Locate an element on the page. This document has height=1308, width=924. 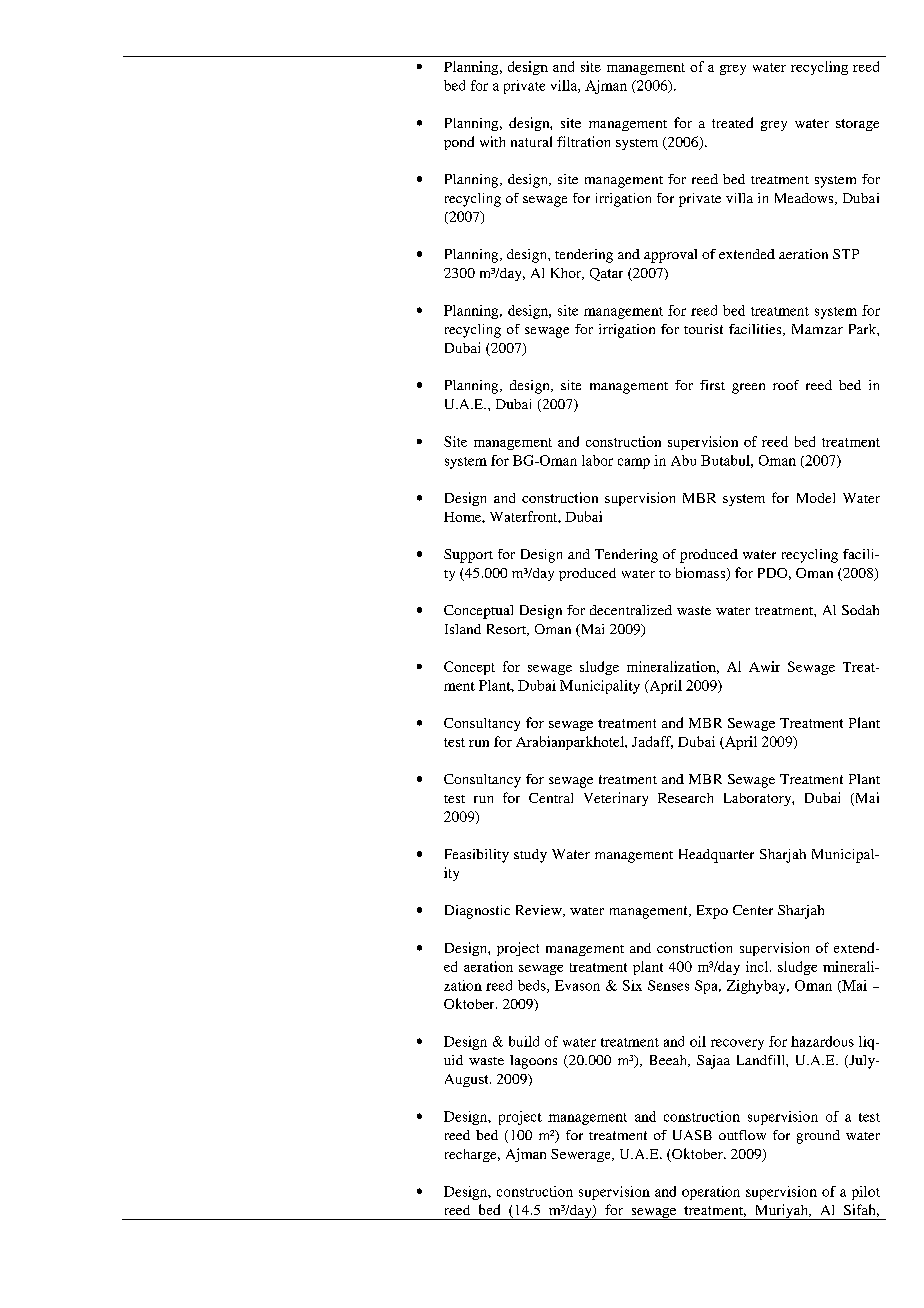
UASB is located at coordinates (692, 1135).
